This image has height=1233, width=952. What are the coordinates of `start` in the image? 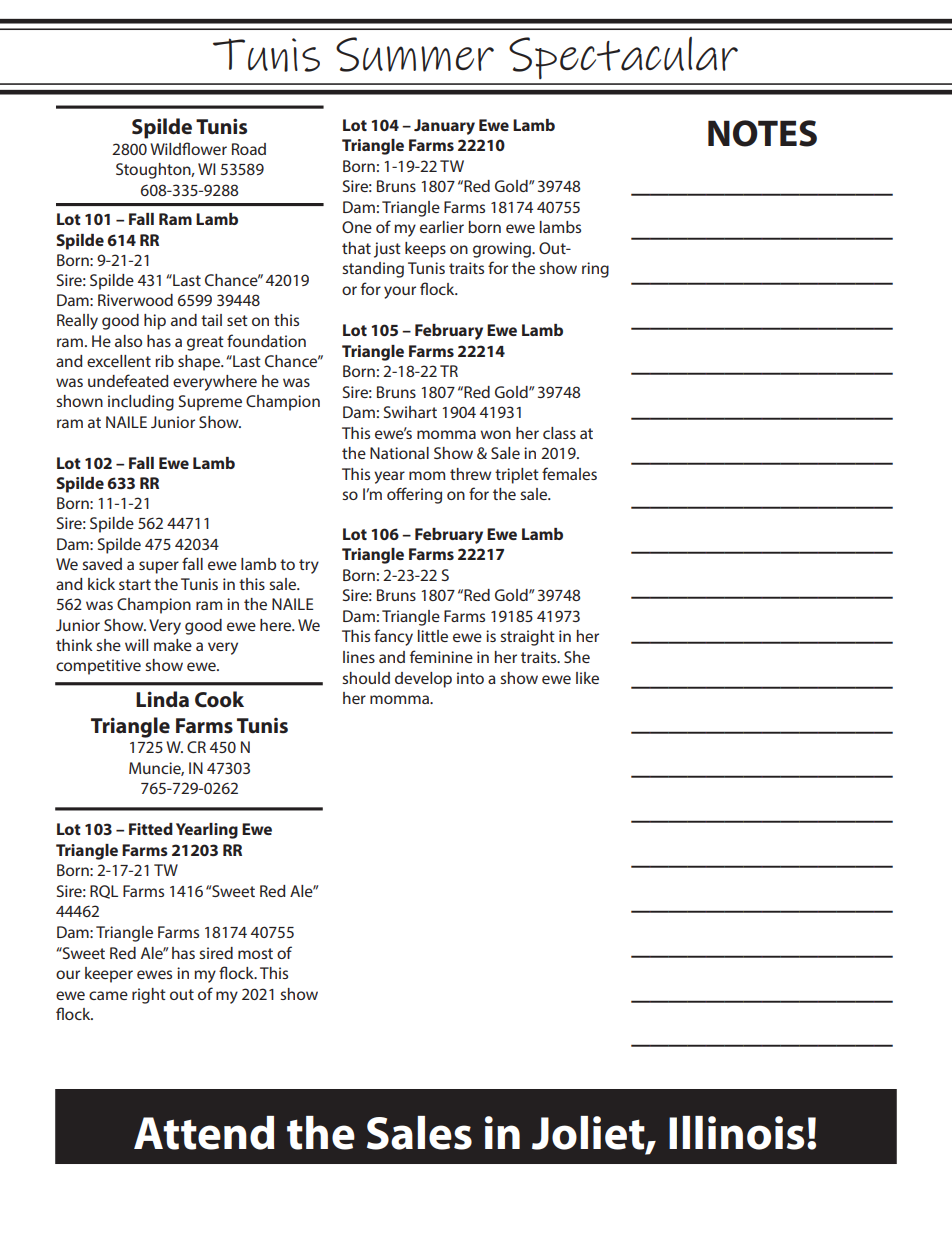 It's located at (135, 584).
